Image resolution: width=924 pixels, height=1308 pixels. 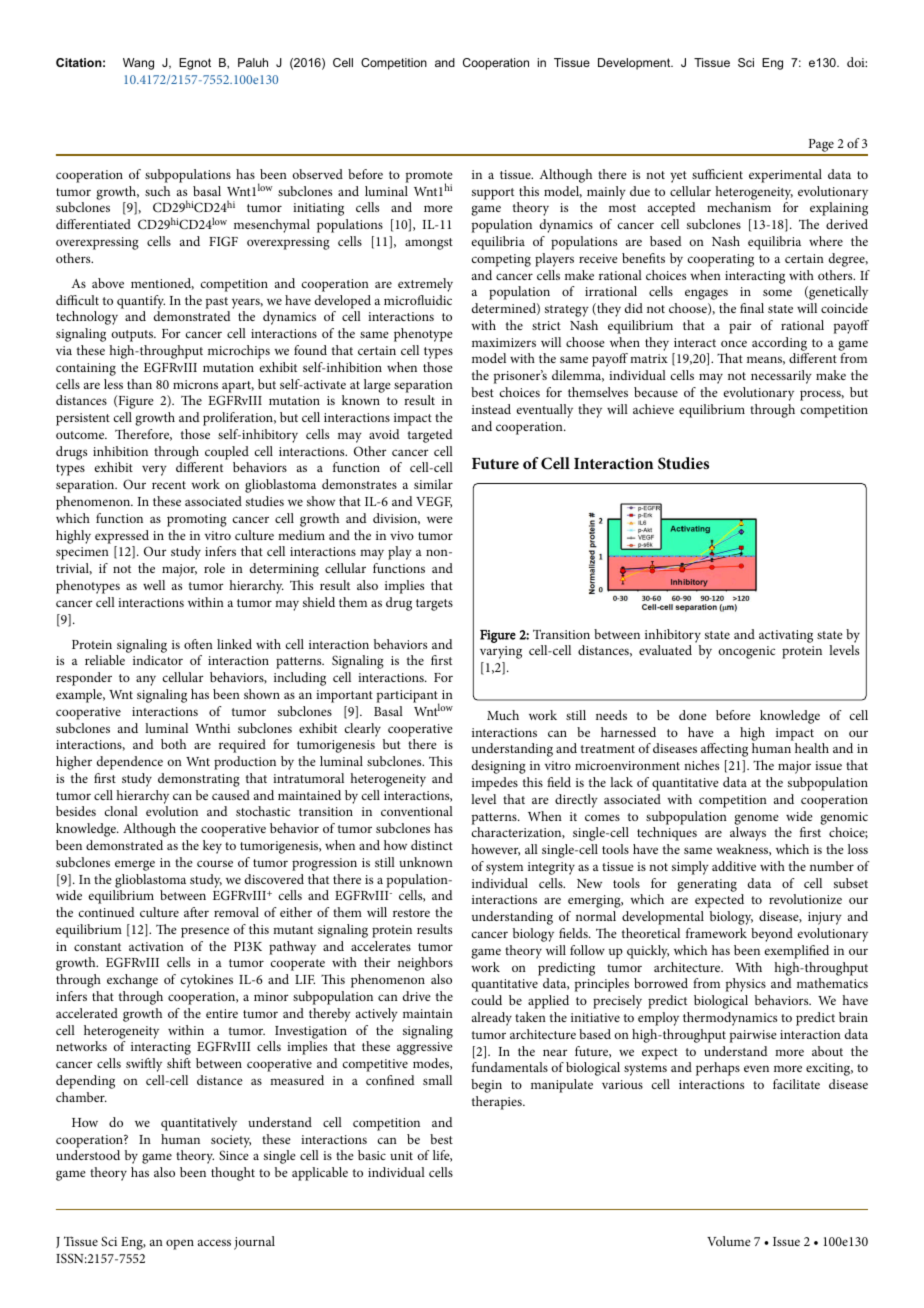 I want to click on beyond, so click(x=772, y=935).
